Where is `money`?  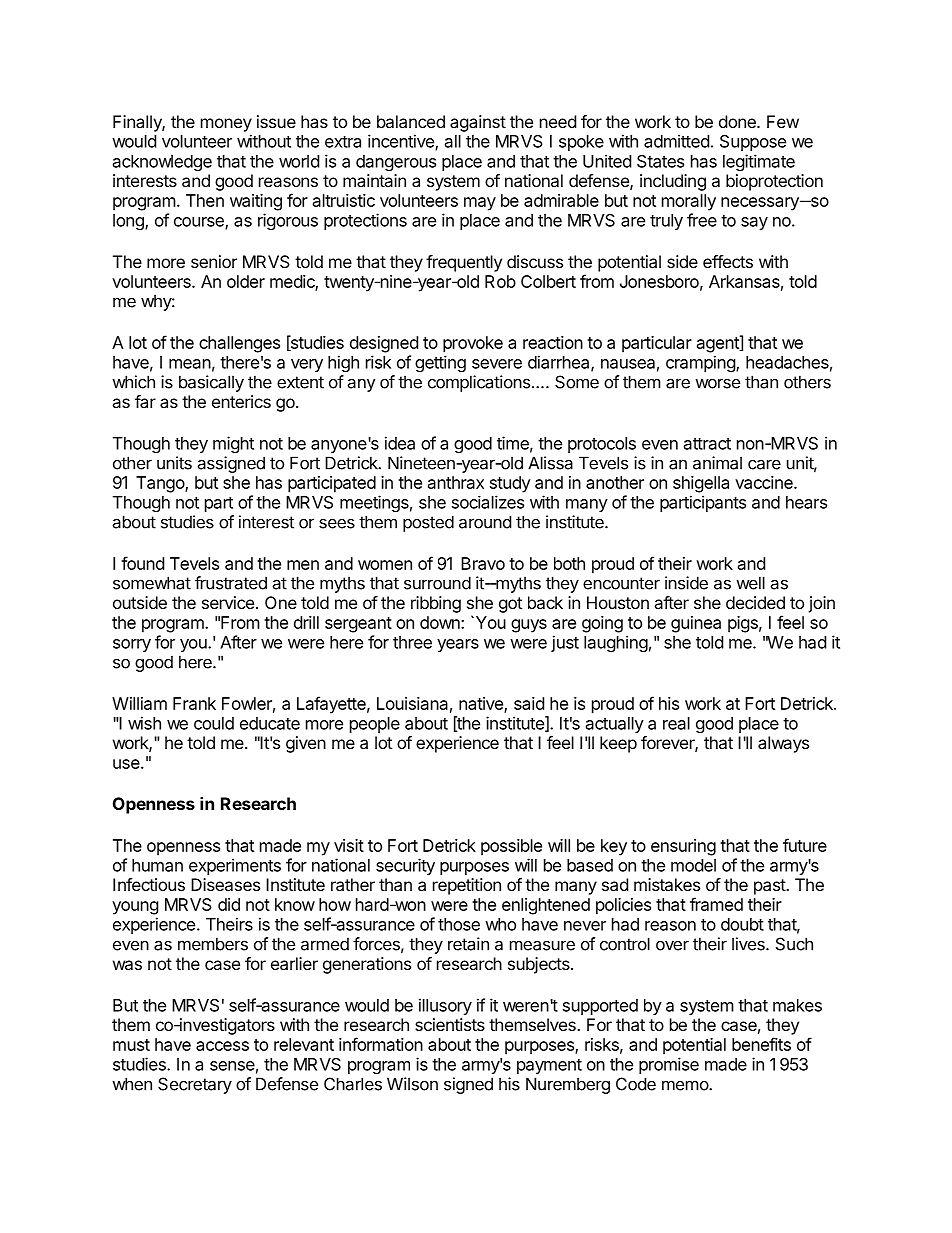 money is located at coordinates (226, 125).
